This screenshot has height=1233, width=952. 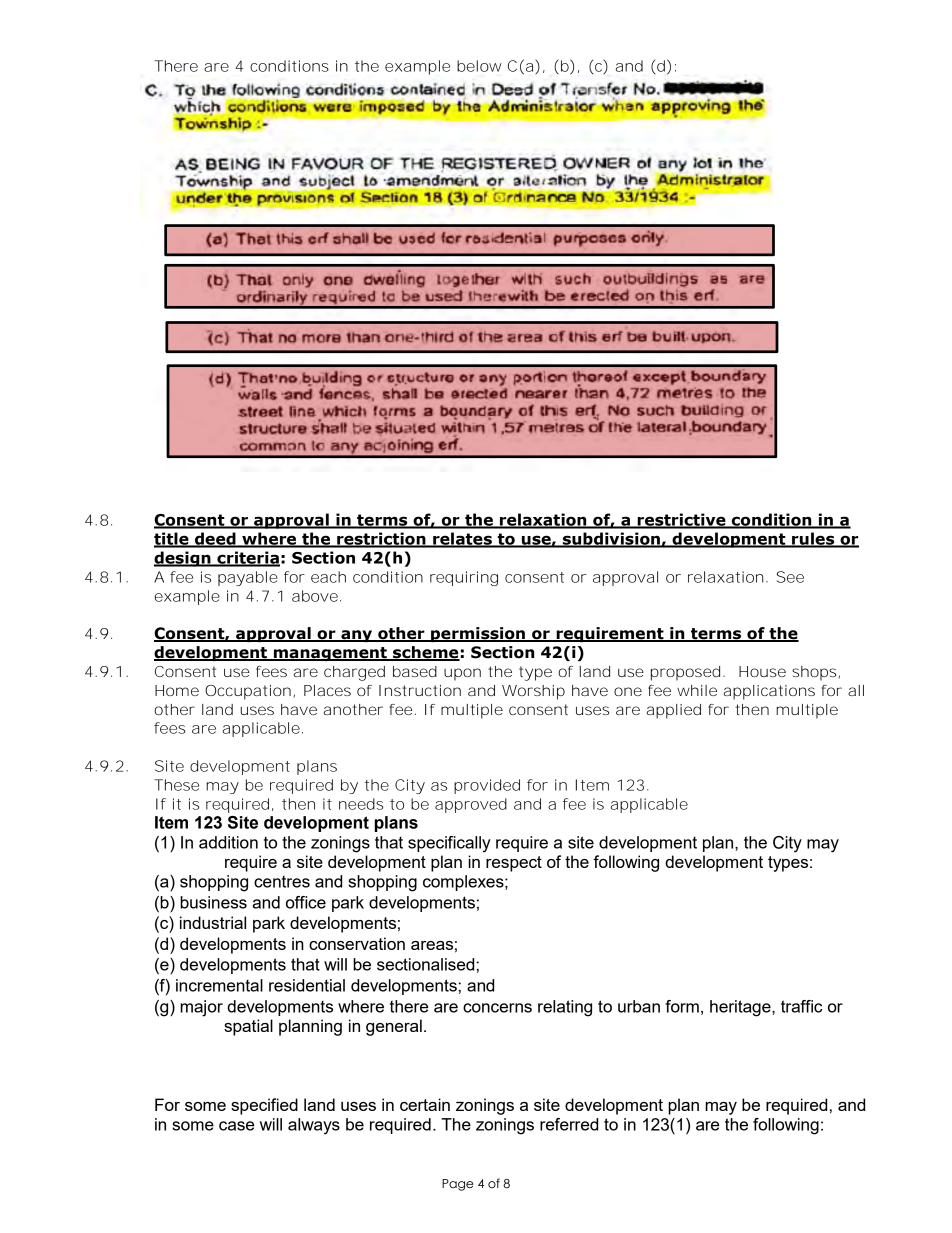 I want to click on case, so click(x=236, y=1126).
